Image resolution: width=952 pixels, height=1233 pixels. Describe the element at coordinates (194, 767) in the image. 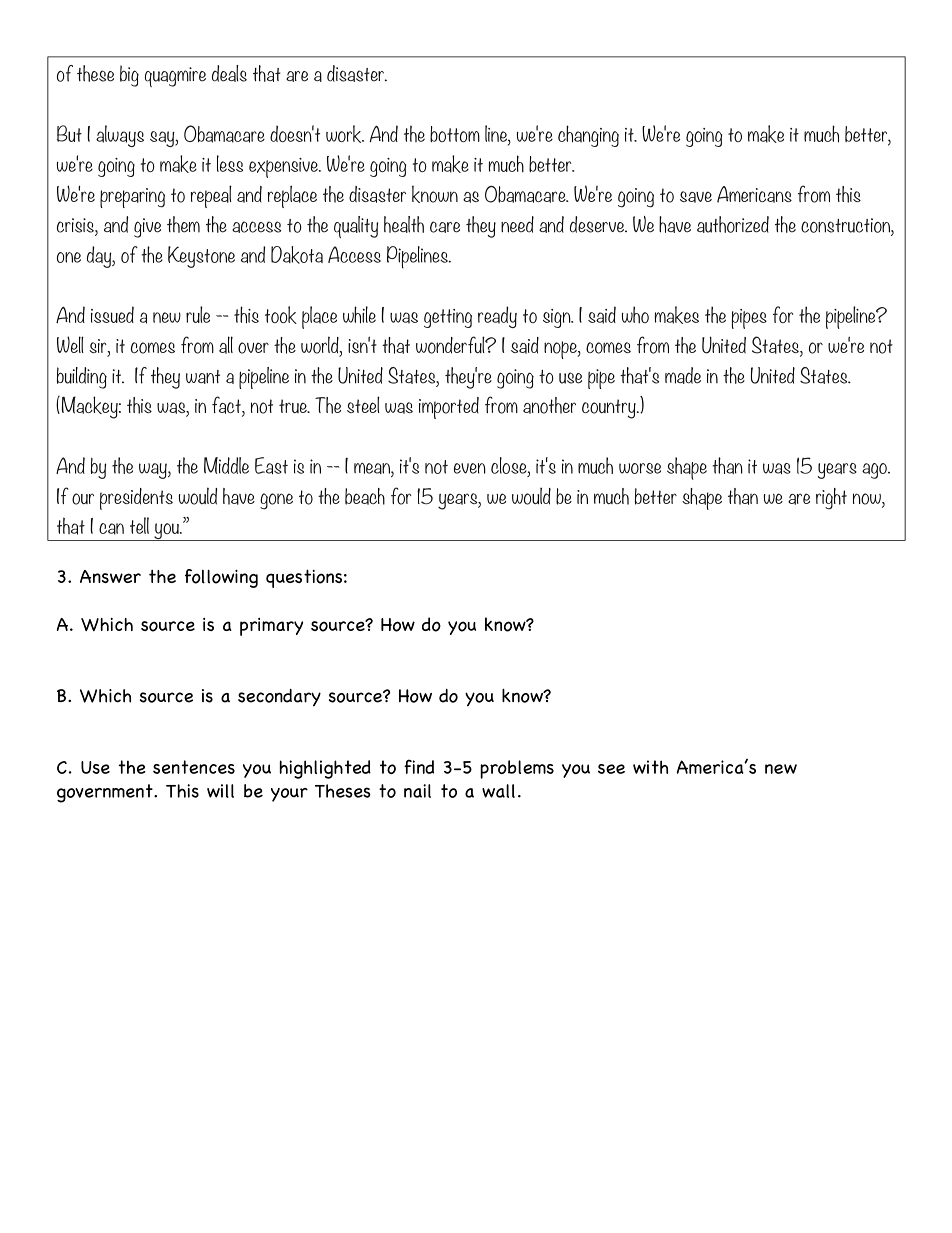

I see `sentences` at that location.
